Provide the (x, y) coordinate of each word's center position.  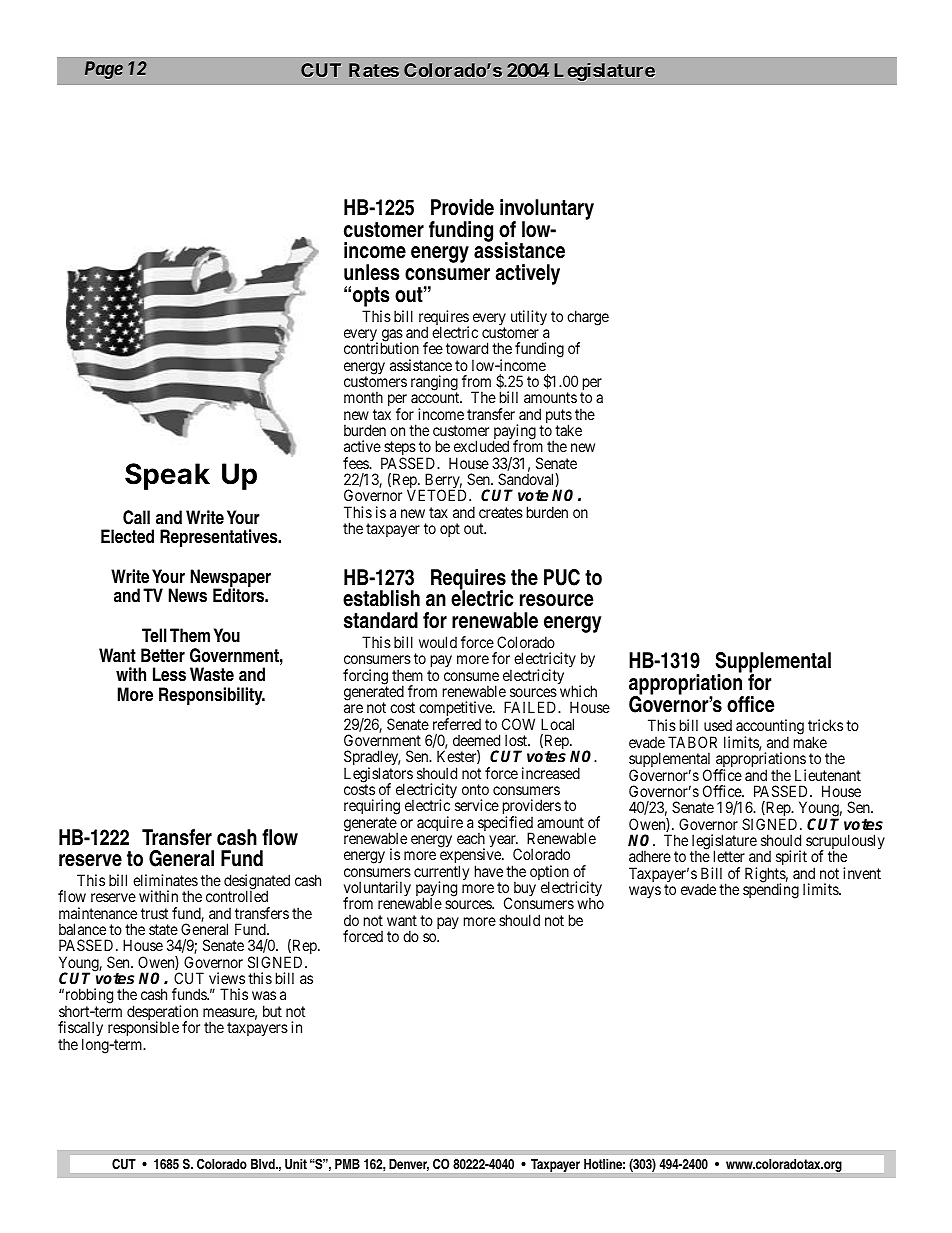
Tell (154, 635)
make (810, 742)
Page (104, 70)
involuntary (547, 210)
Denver (409, 1165)
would (438, 642)
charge (588, 318)
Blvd (264, 1164)
